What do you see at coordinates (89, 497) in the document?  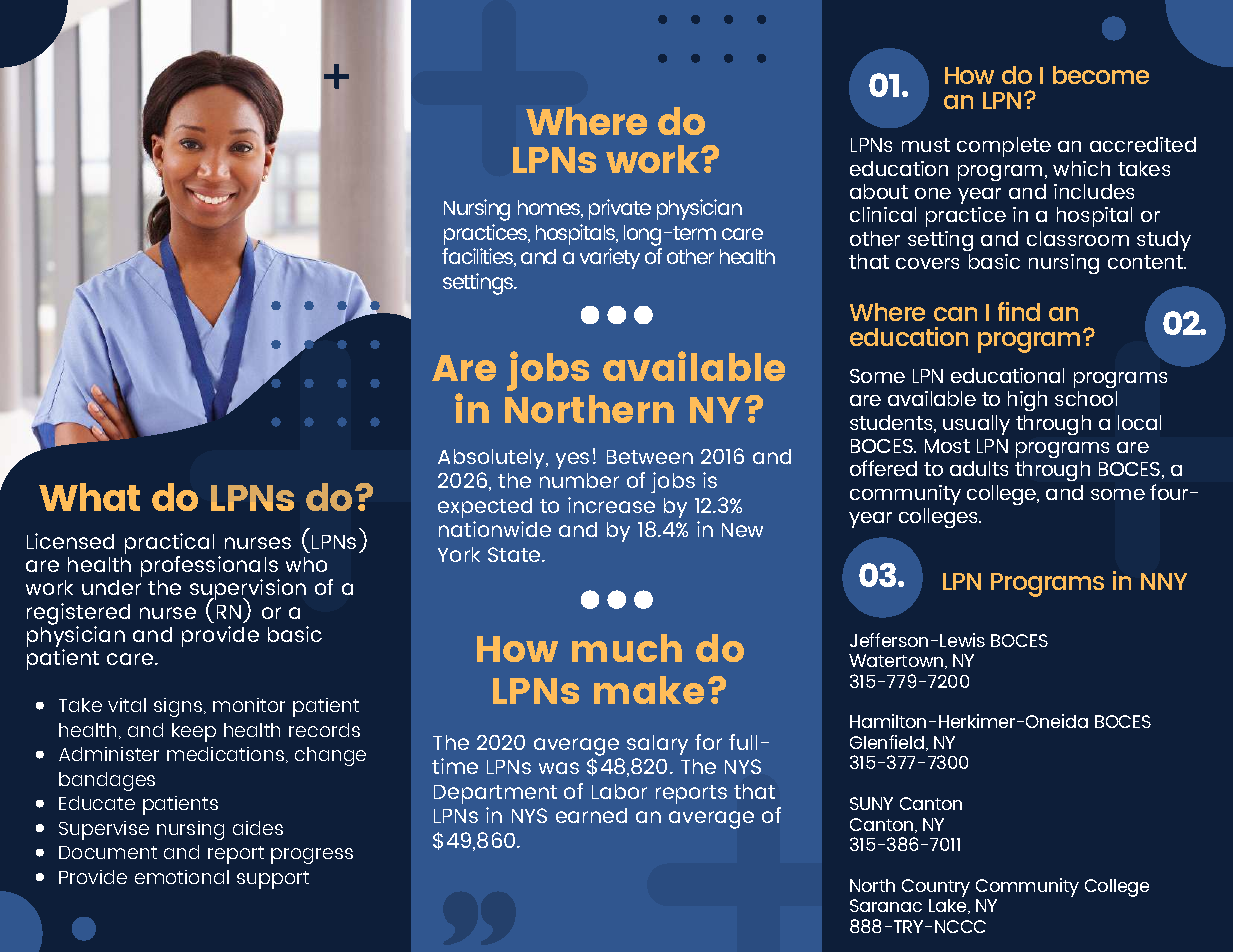 I see `What` at bounding box center [89, 497].
